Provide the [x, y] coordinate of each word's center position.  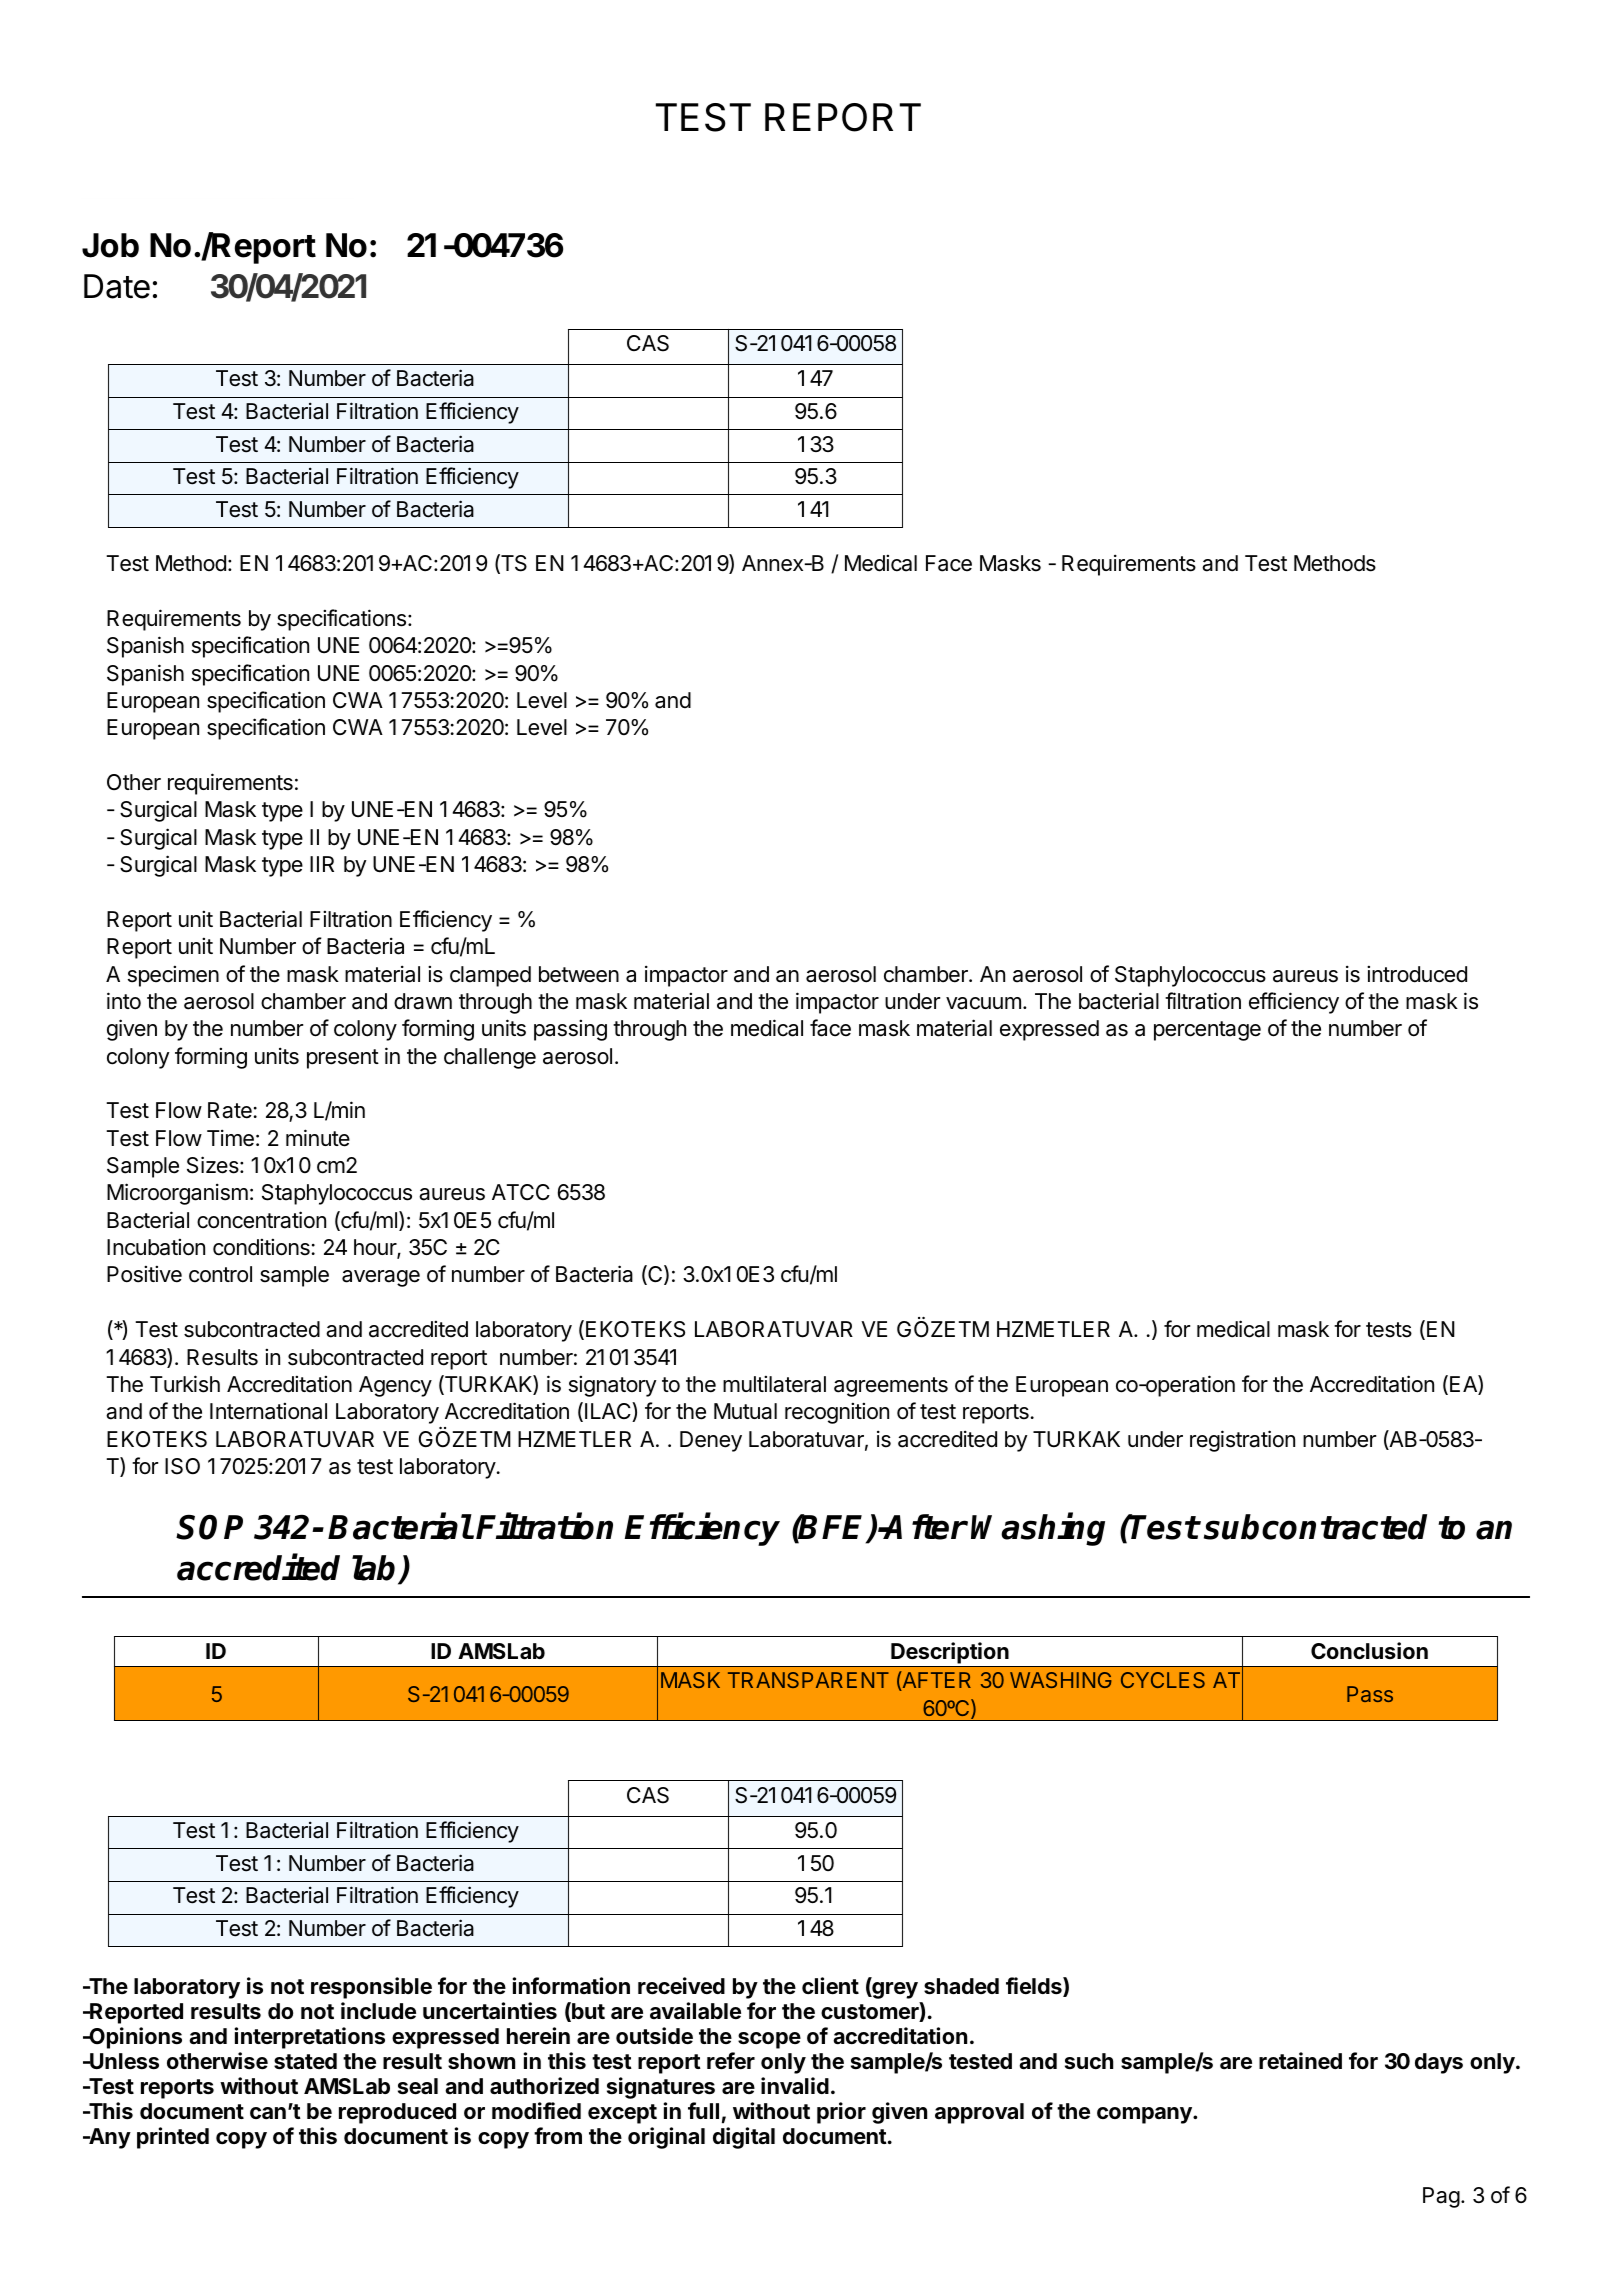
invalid [795, 2086]
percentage [1207, 1031]
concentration [261, 1220]
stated [305, 2061]
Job [110, 245]
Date [117, 286]
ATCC [521, 1192]
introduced [1417, 974]
